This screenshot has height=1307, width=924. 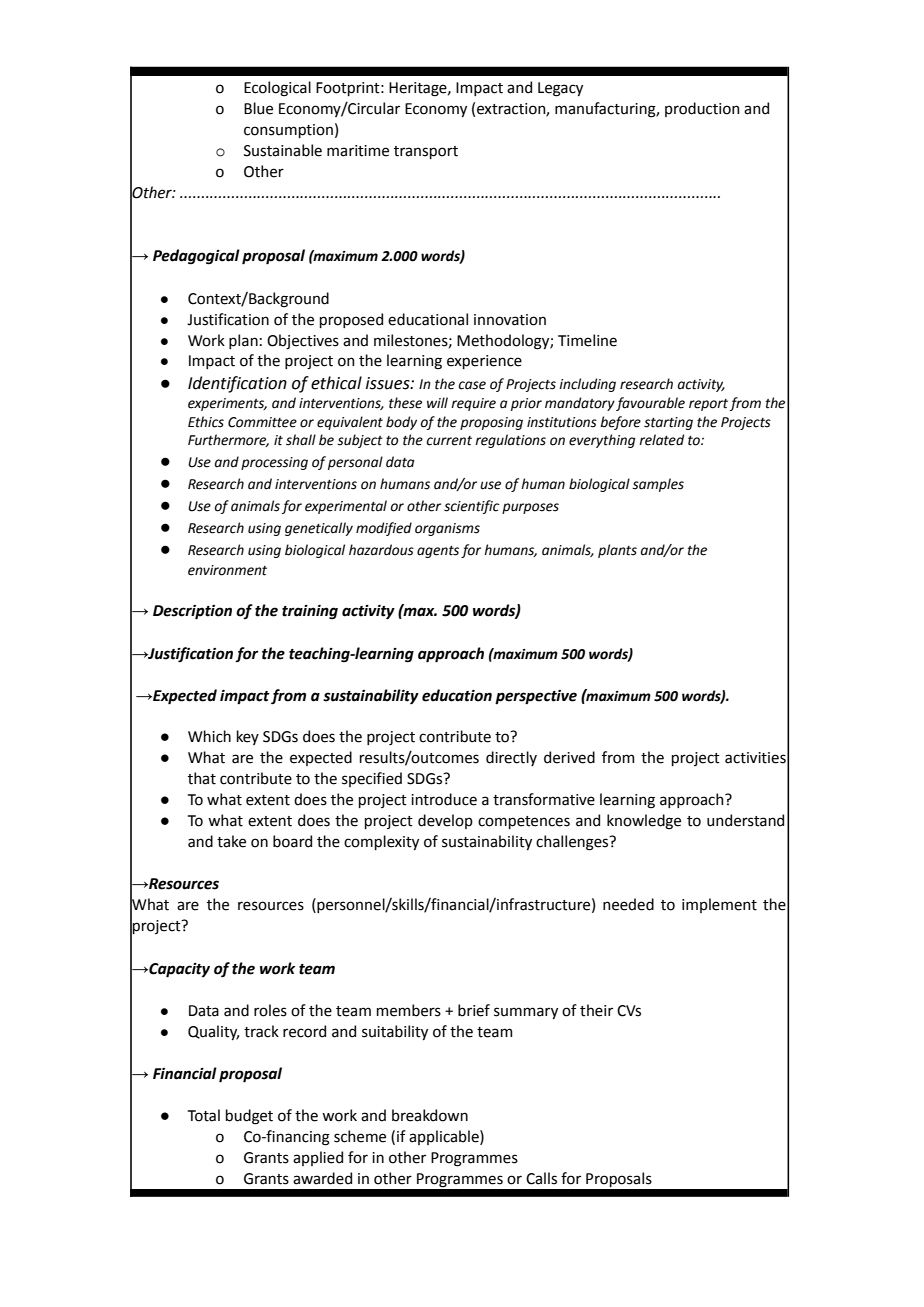 What do you see at coordinates (231, 841) in the screenshot?
I see `take` at bounding box center [231, 841].
